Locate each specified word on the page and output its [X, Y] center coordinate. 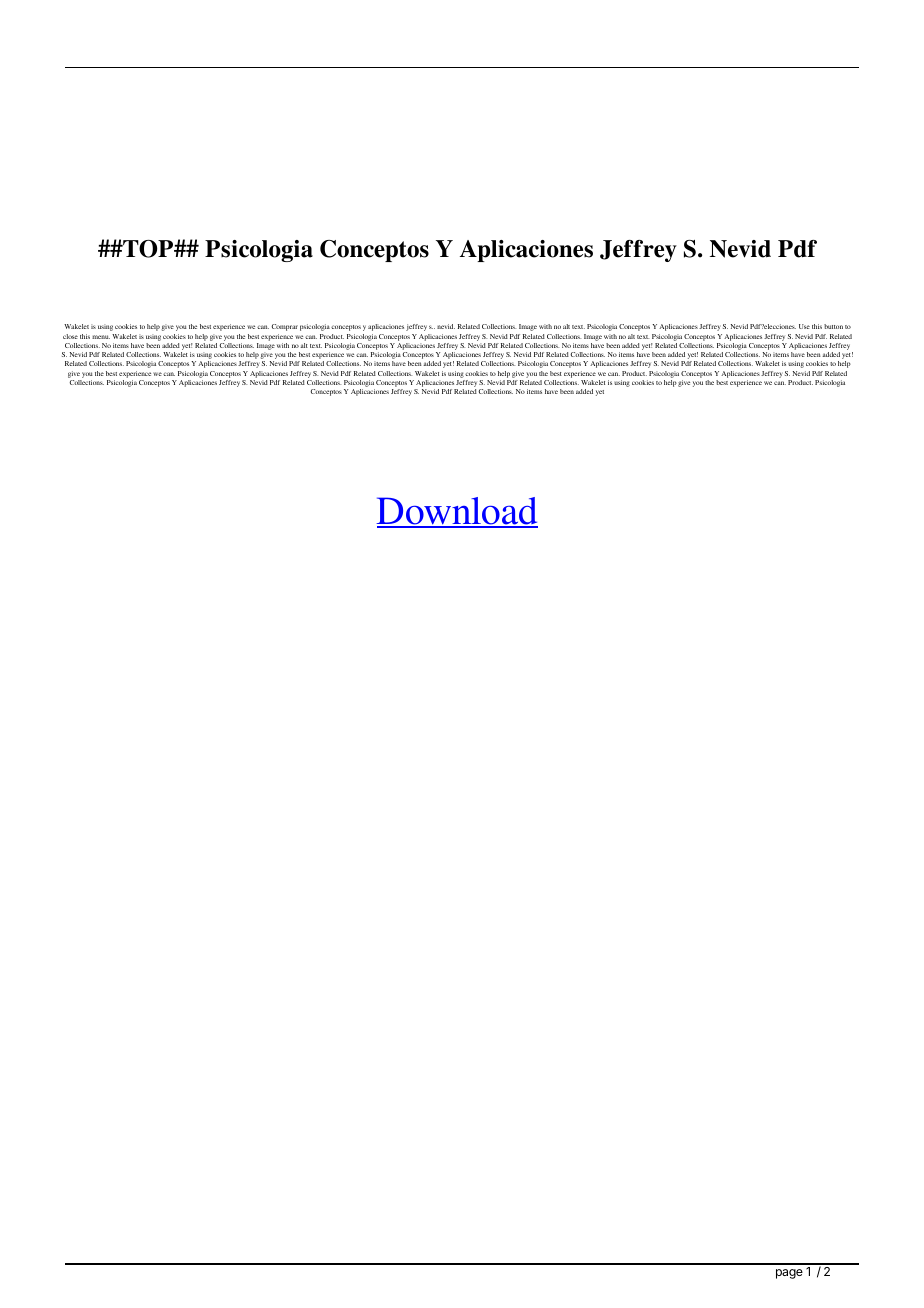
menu [101, 337]
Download [457, 512]
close [70, 336]
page [789, 1274]
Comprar [284, 327]
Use [804, 326]
